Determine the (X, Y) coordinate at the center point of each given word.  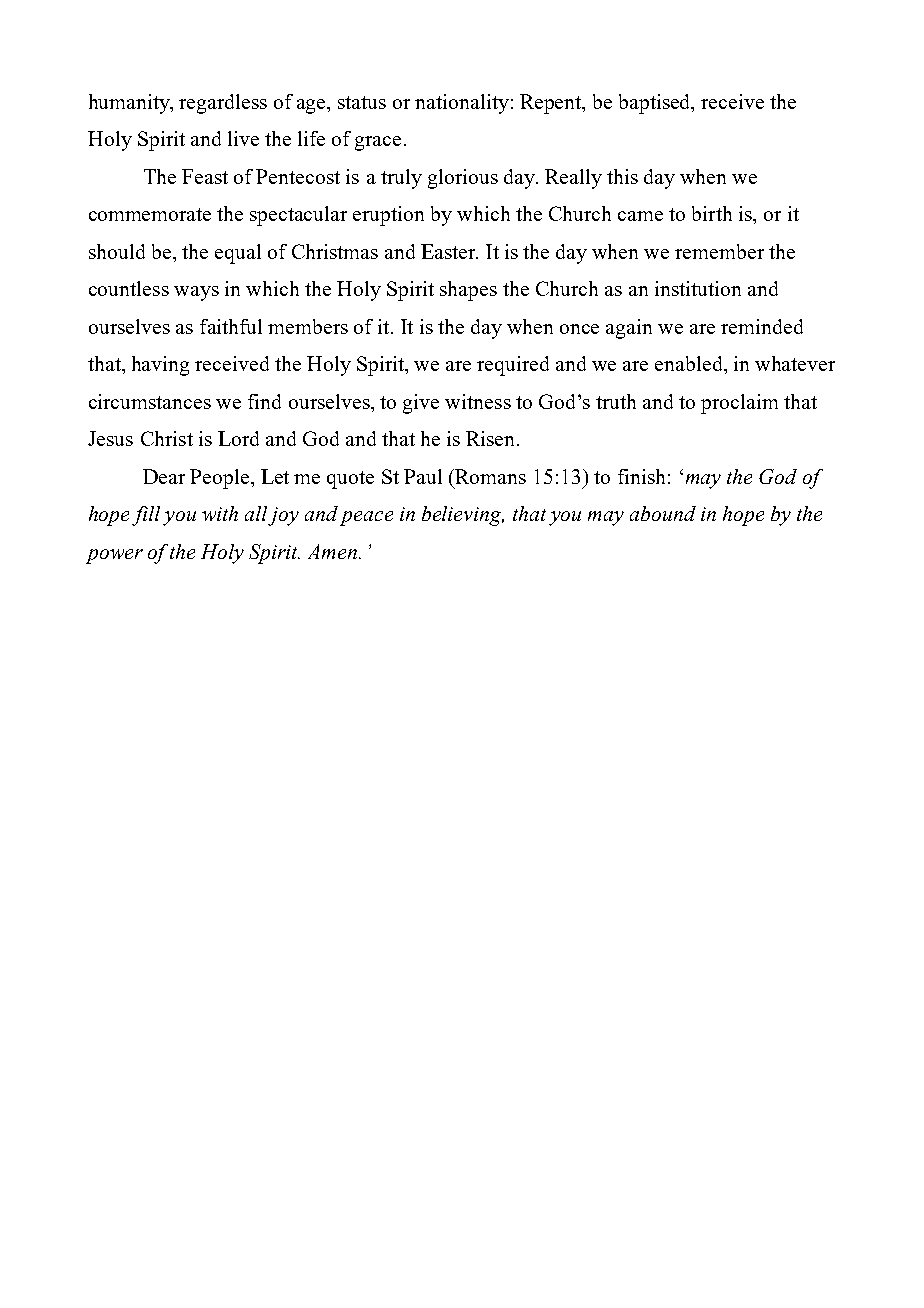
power (114, 556)
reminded (762, 326)
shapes (468, 291)
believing (463, 516)
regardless (223, 104)
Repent (552, 104)
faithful (231, 326)
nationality (462, 104)
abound (663, 513)
